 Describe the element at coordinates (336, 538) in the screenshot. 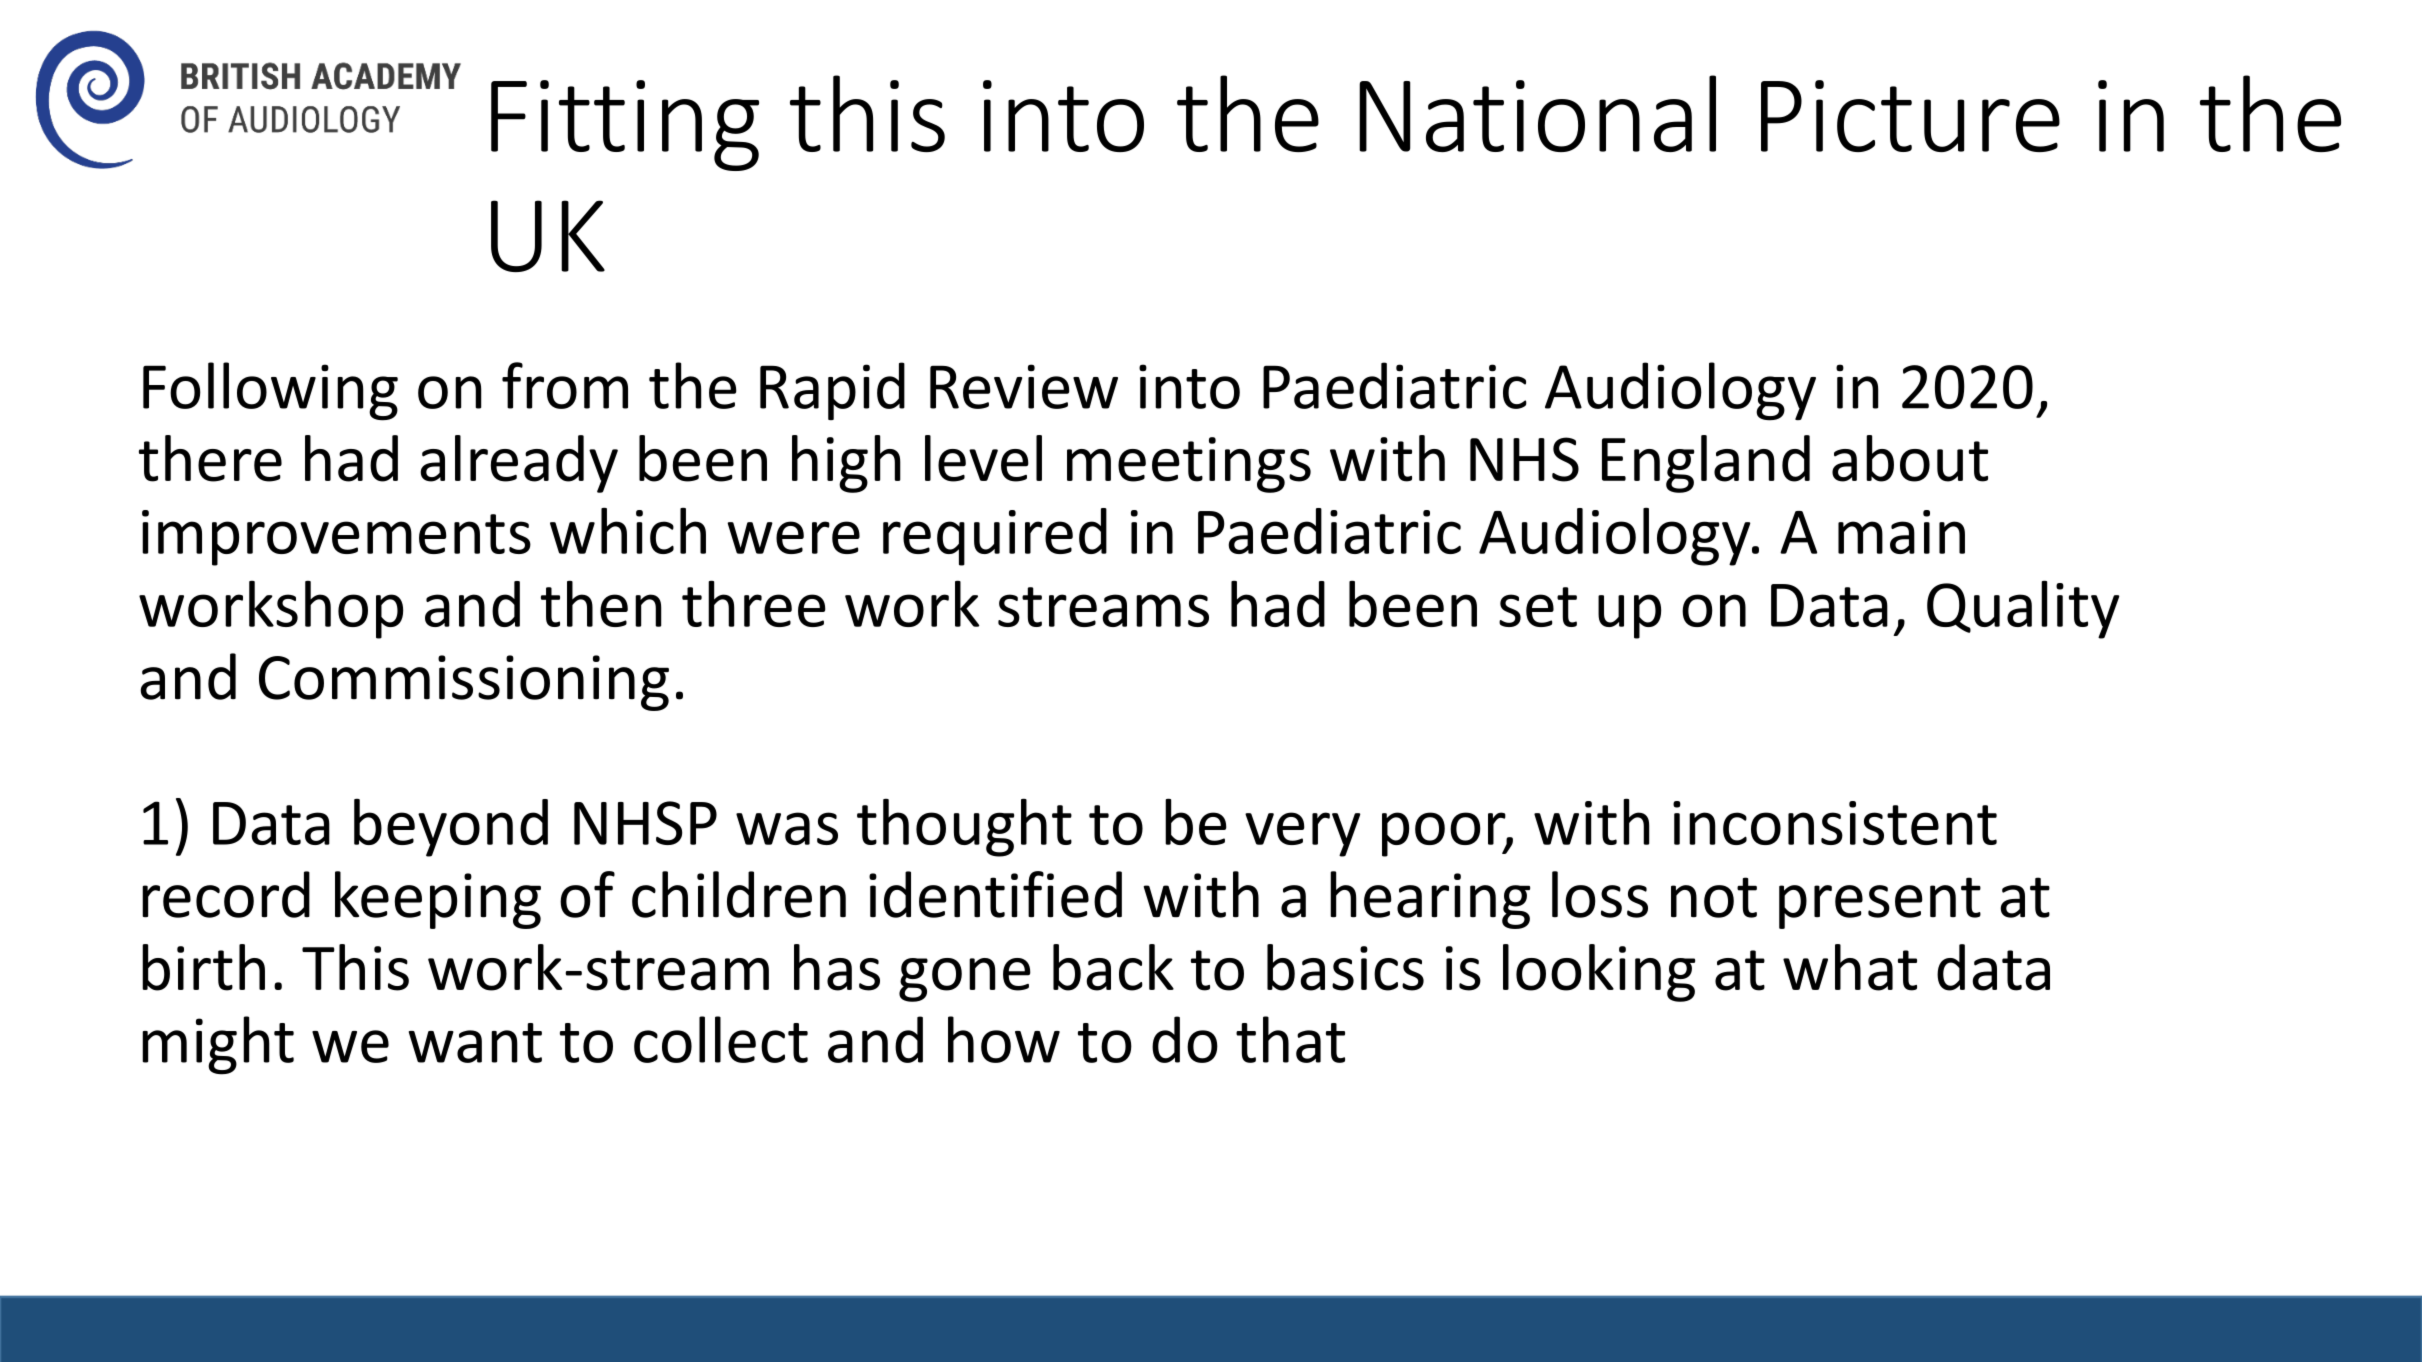

I see `improvements` at that location.
